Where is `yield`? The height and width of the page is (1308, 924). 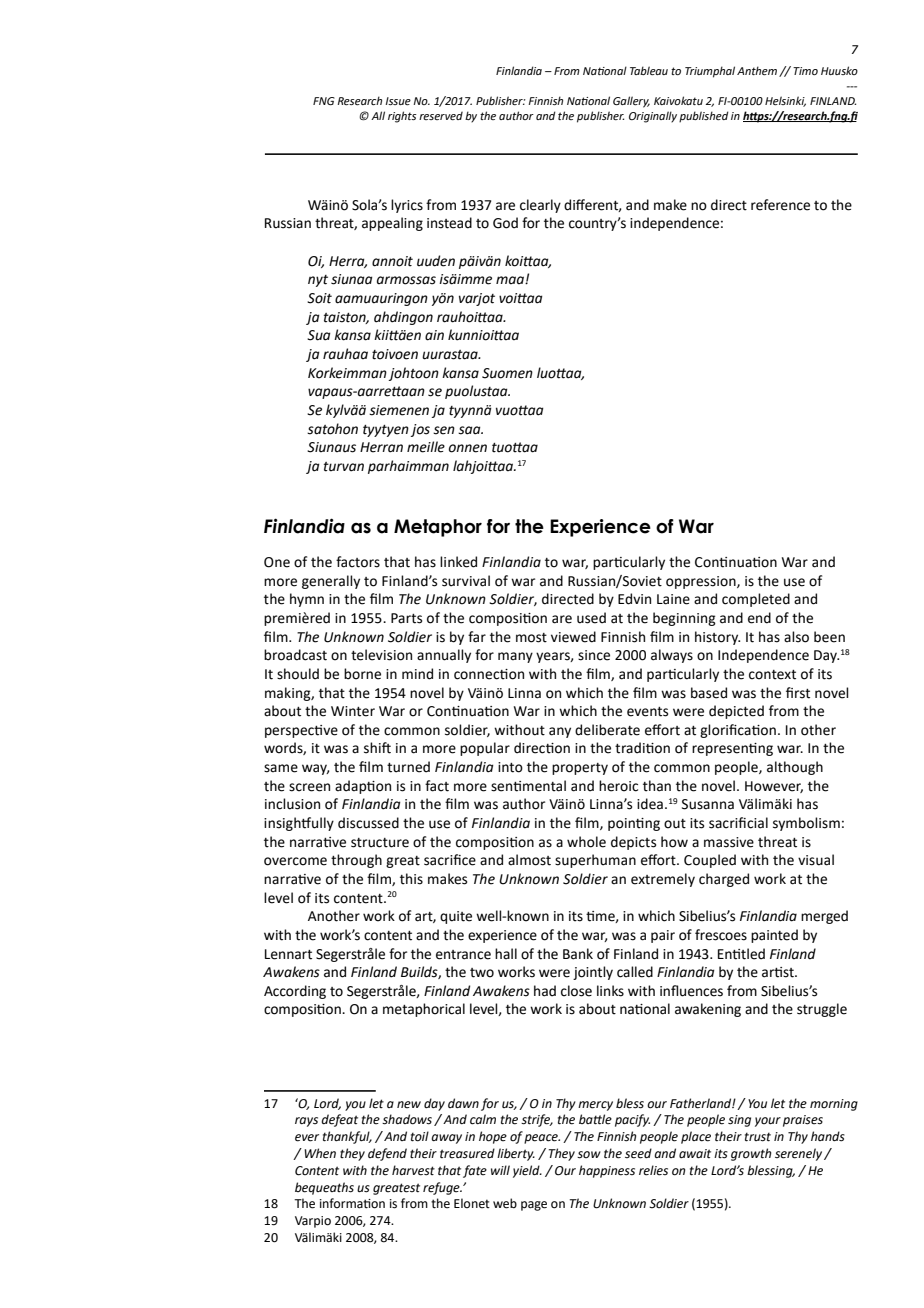
yield is located at coordinates (527, 1171).
